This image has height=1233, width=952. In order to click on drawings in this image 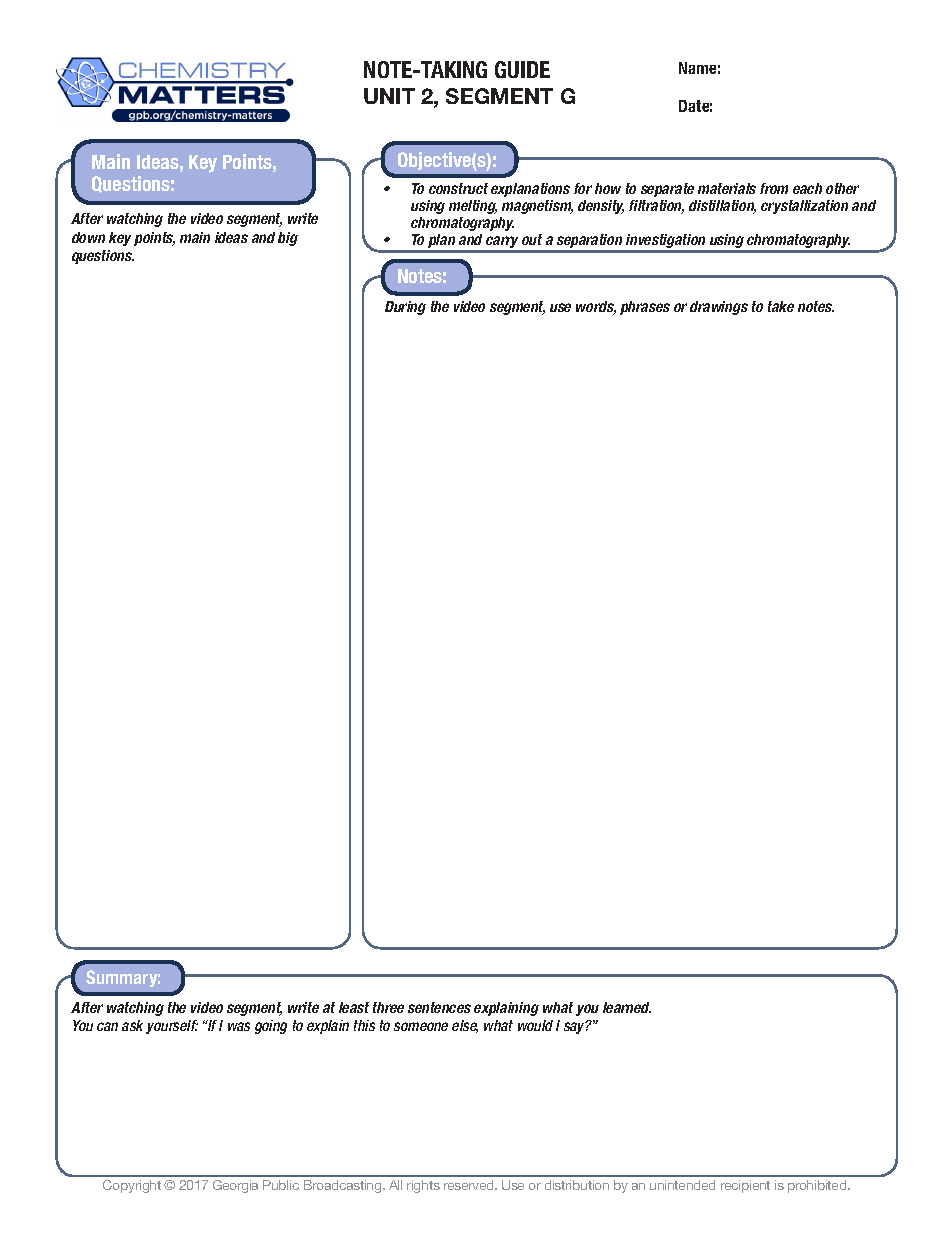, I will do `click(719, 308)`.
